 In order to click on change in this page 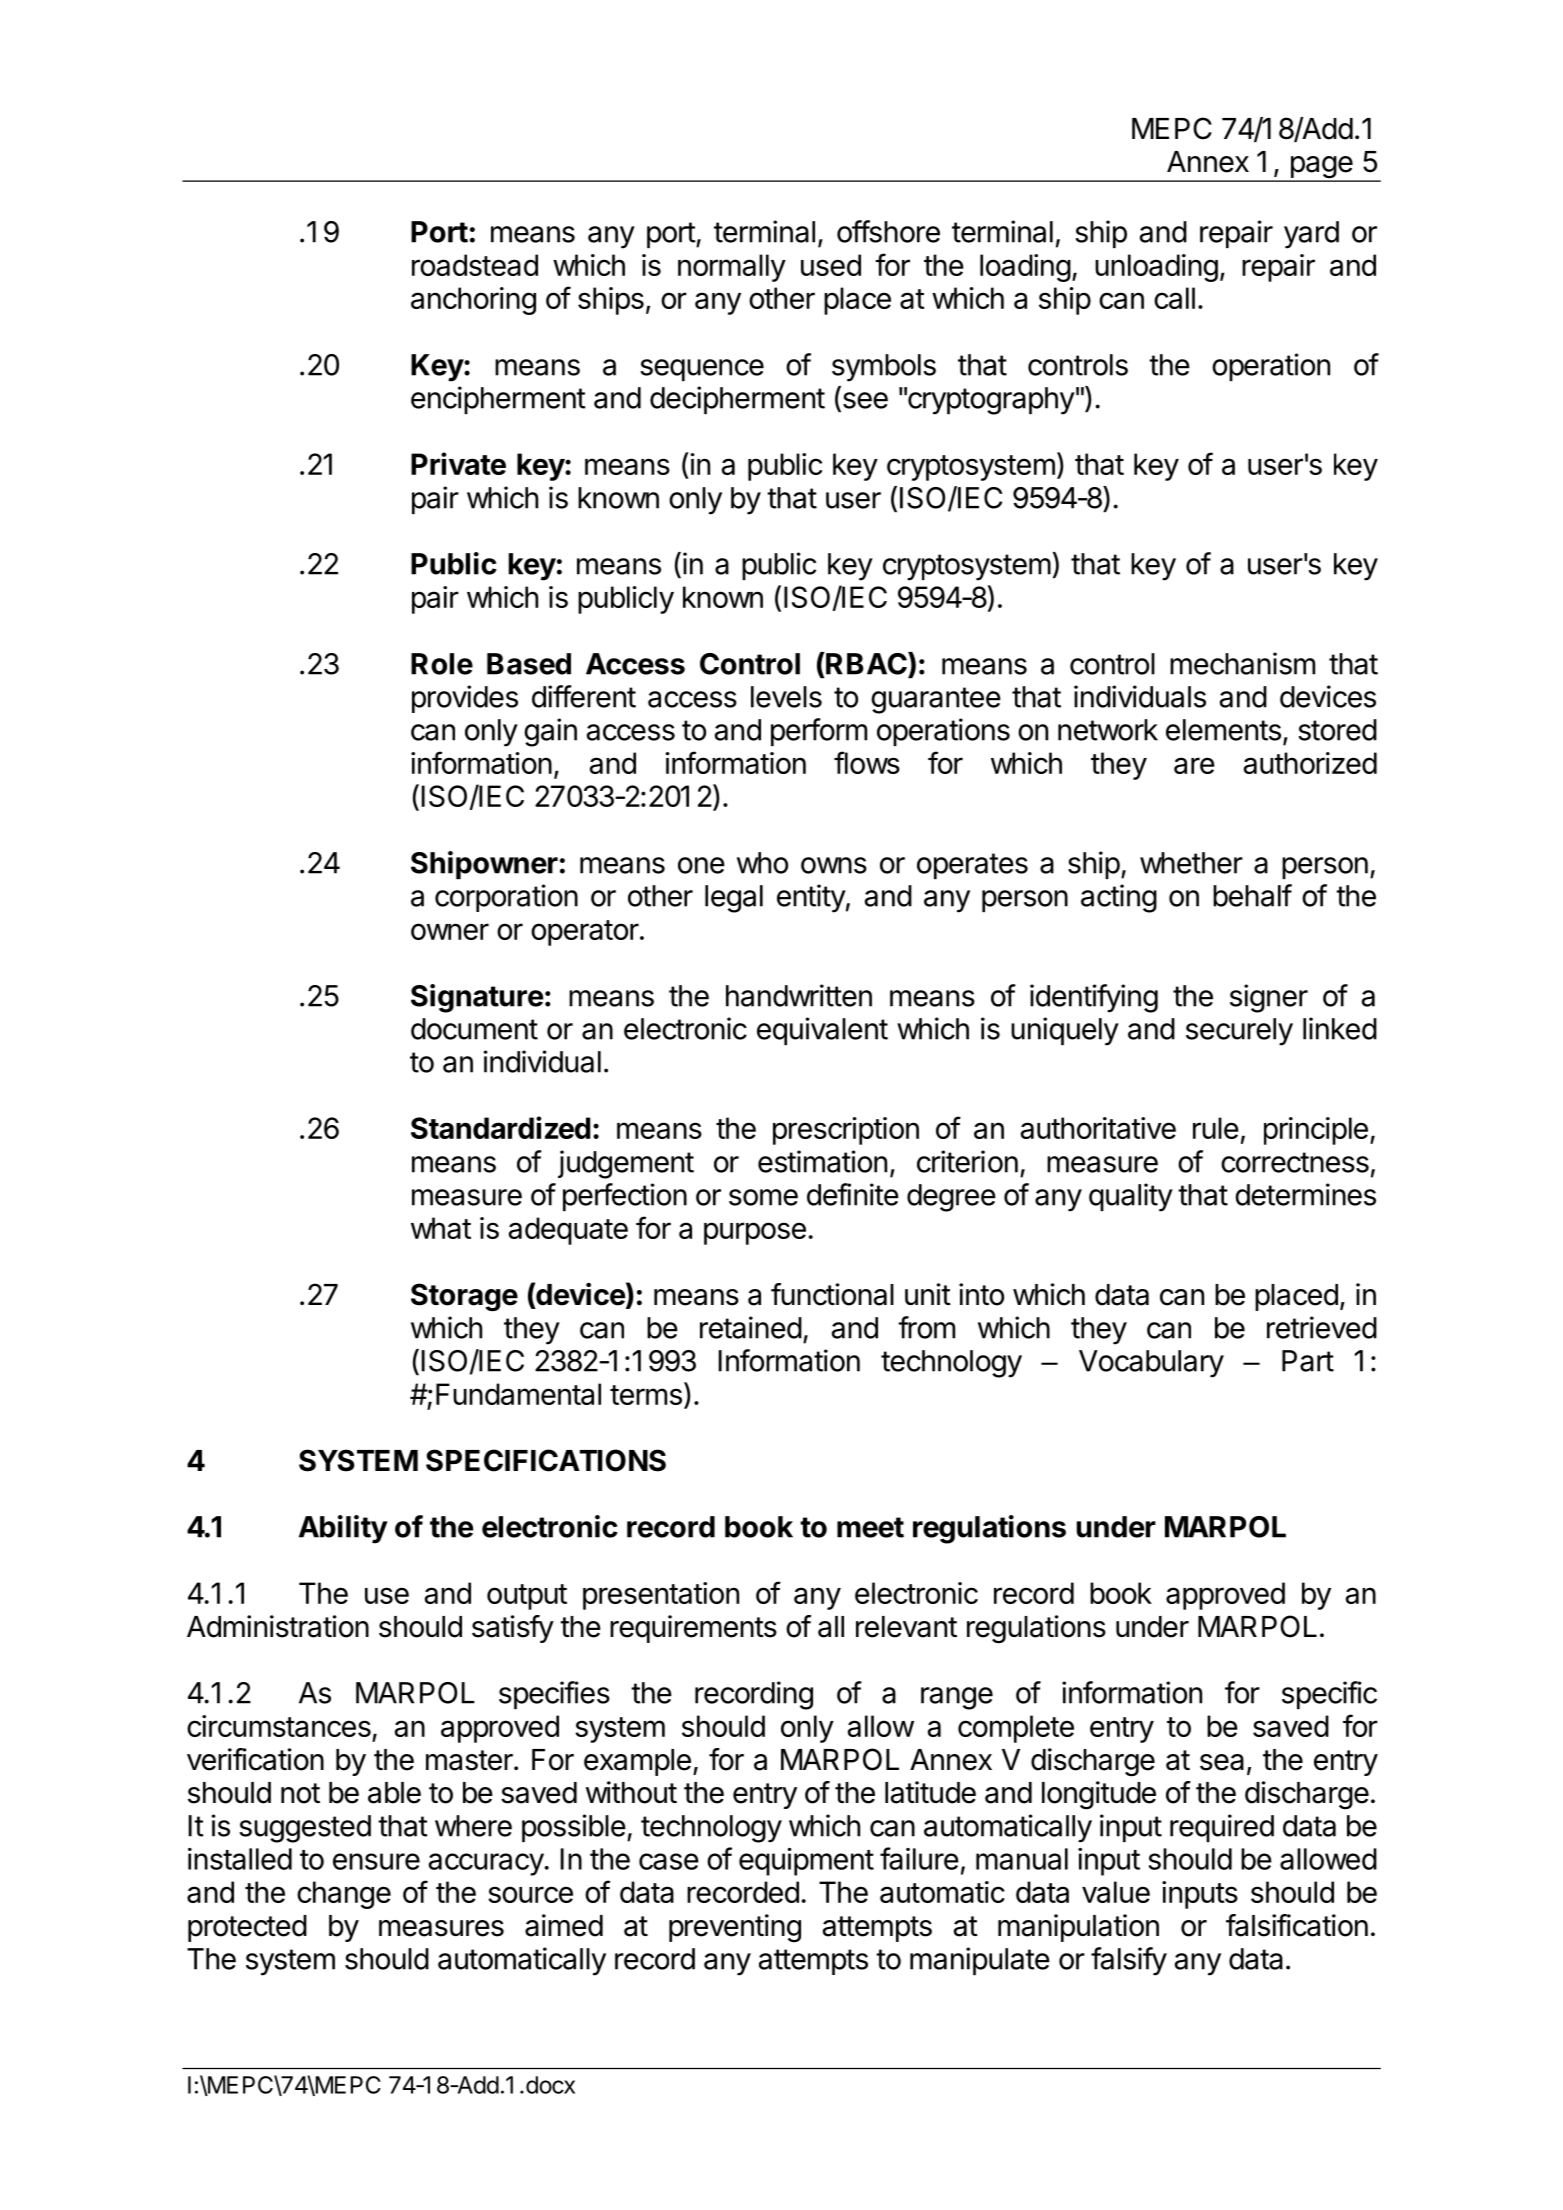, I will do `click(344, 1895)`.
